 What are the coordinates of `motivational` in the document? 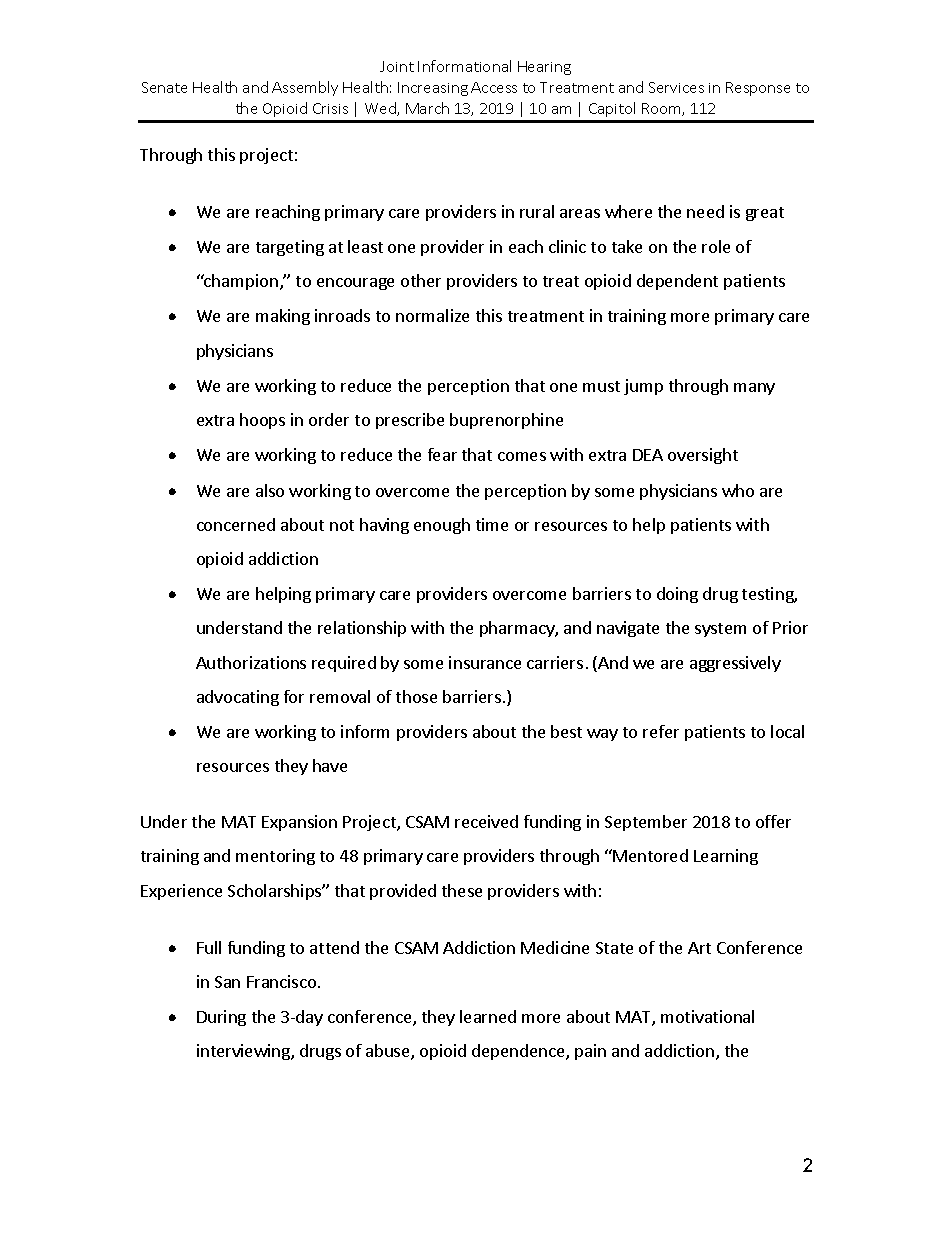 It's located at (707, 1016).
